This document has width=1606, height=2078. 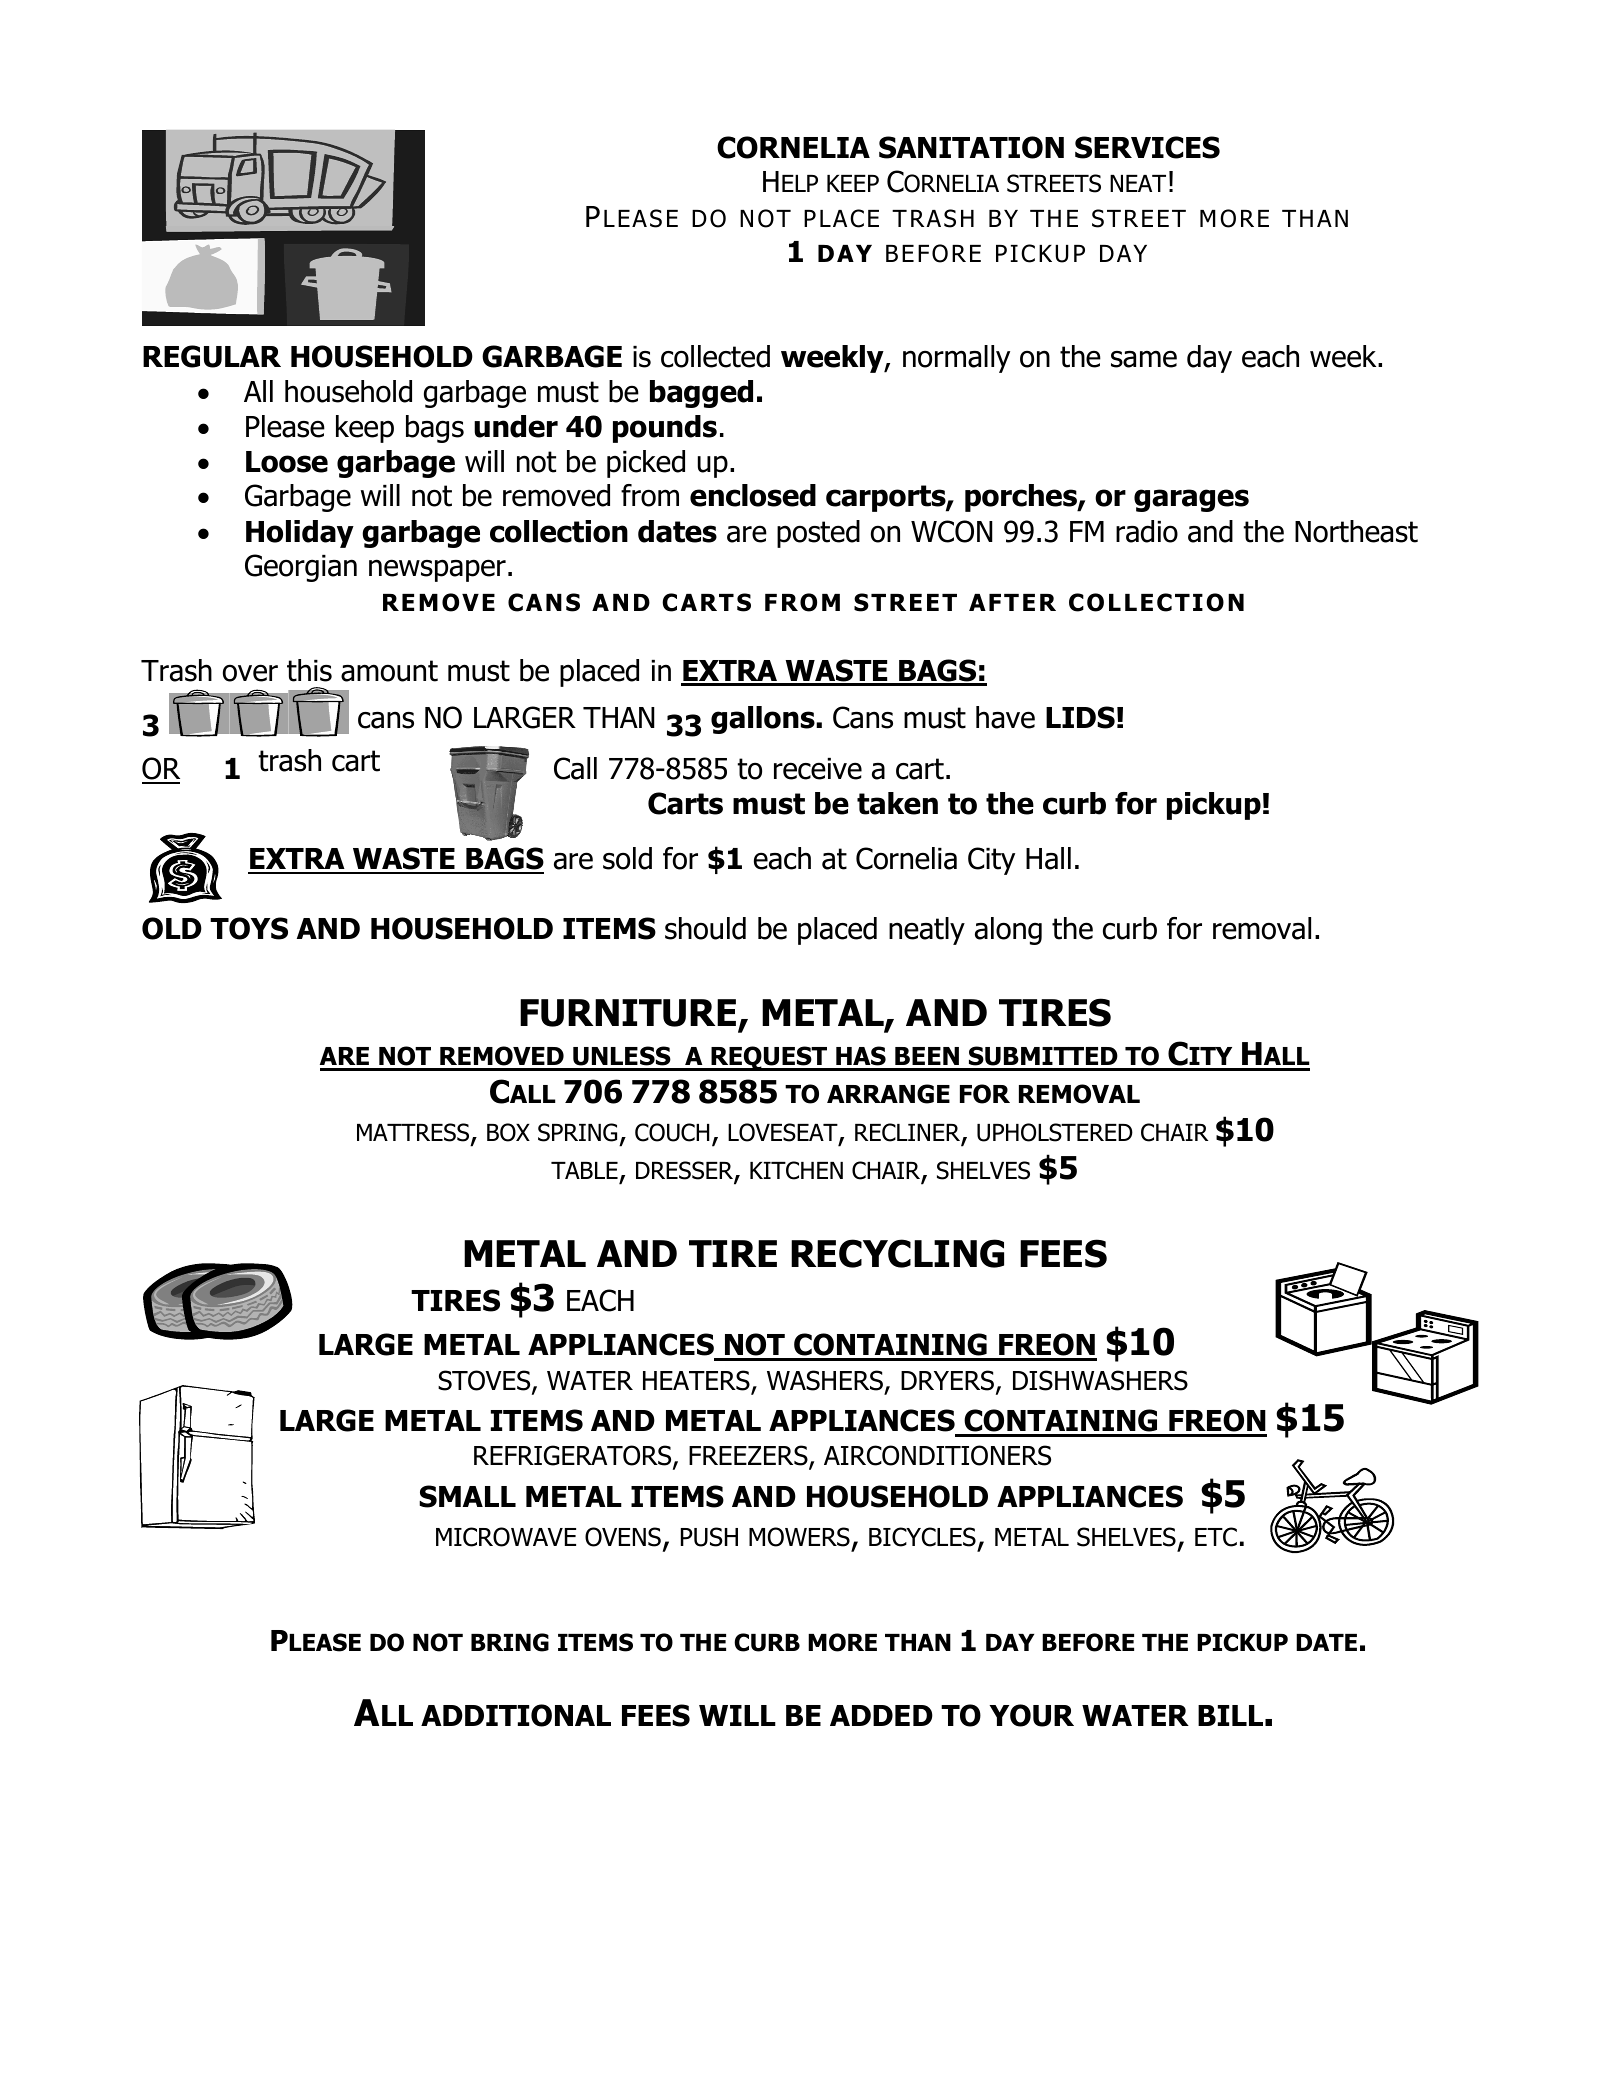 I want to click on along, so click(x=1008, y=931).
